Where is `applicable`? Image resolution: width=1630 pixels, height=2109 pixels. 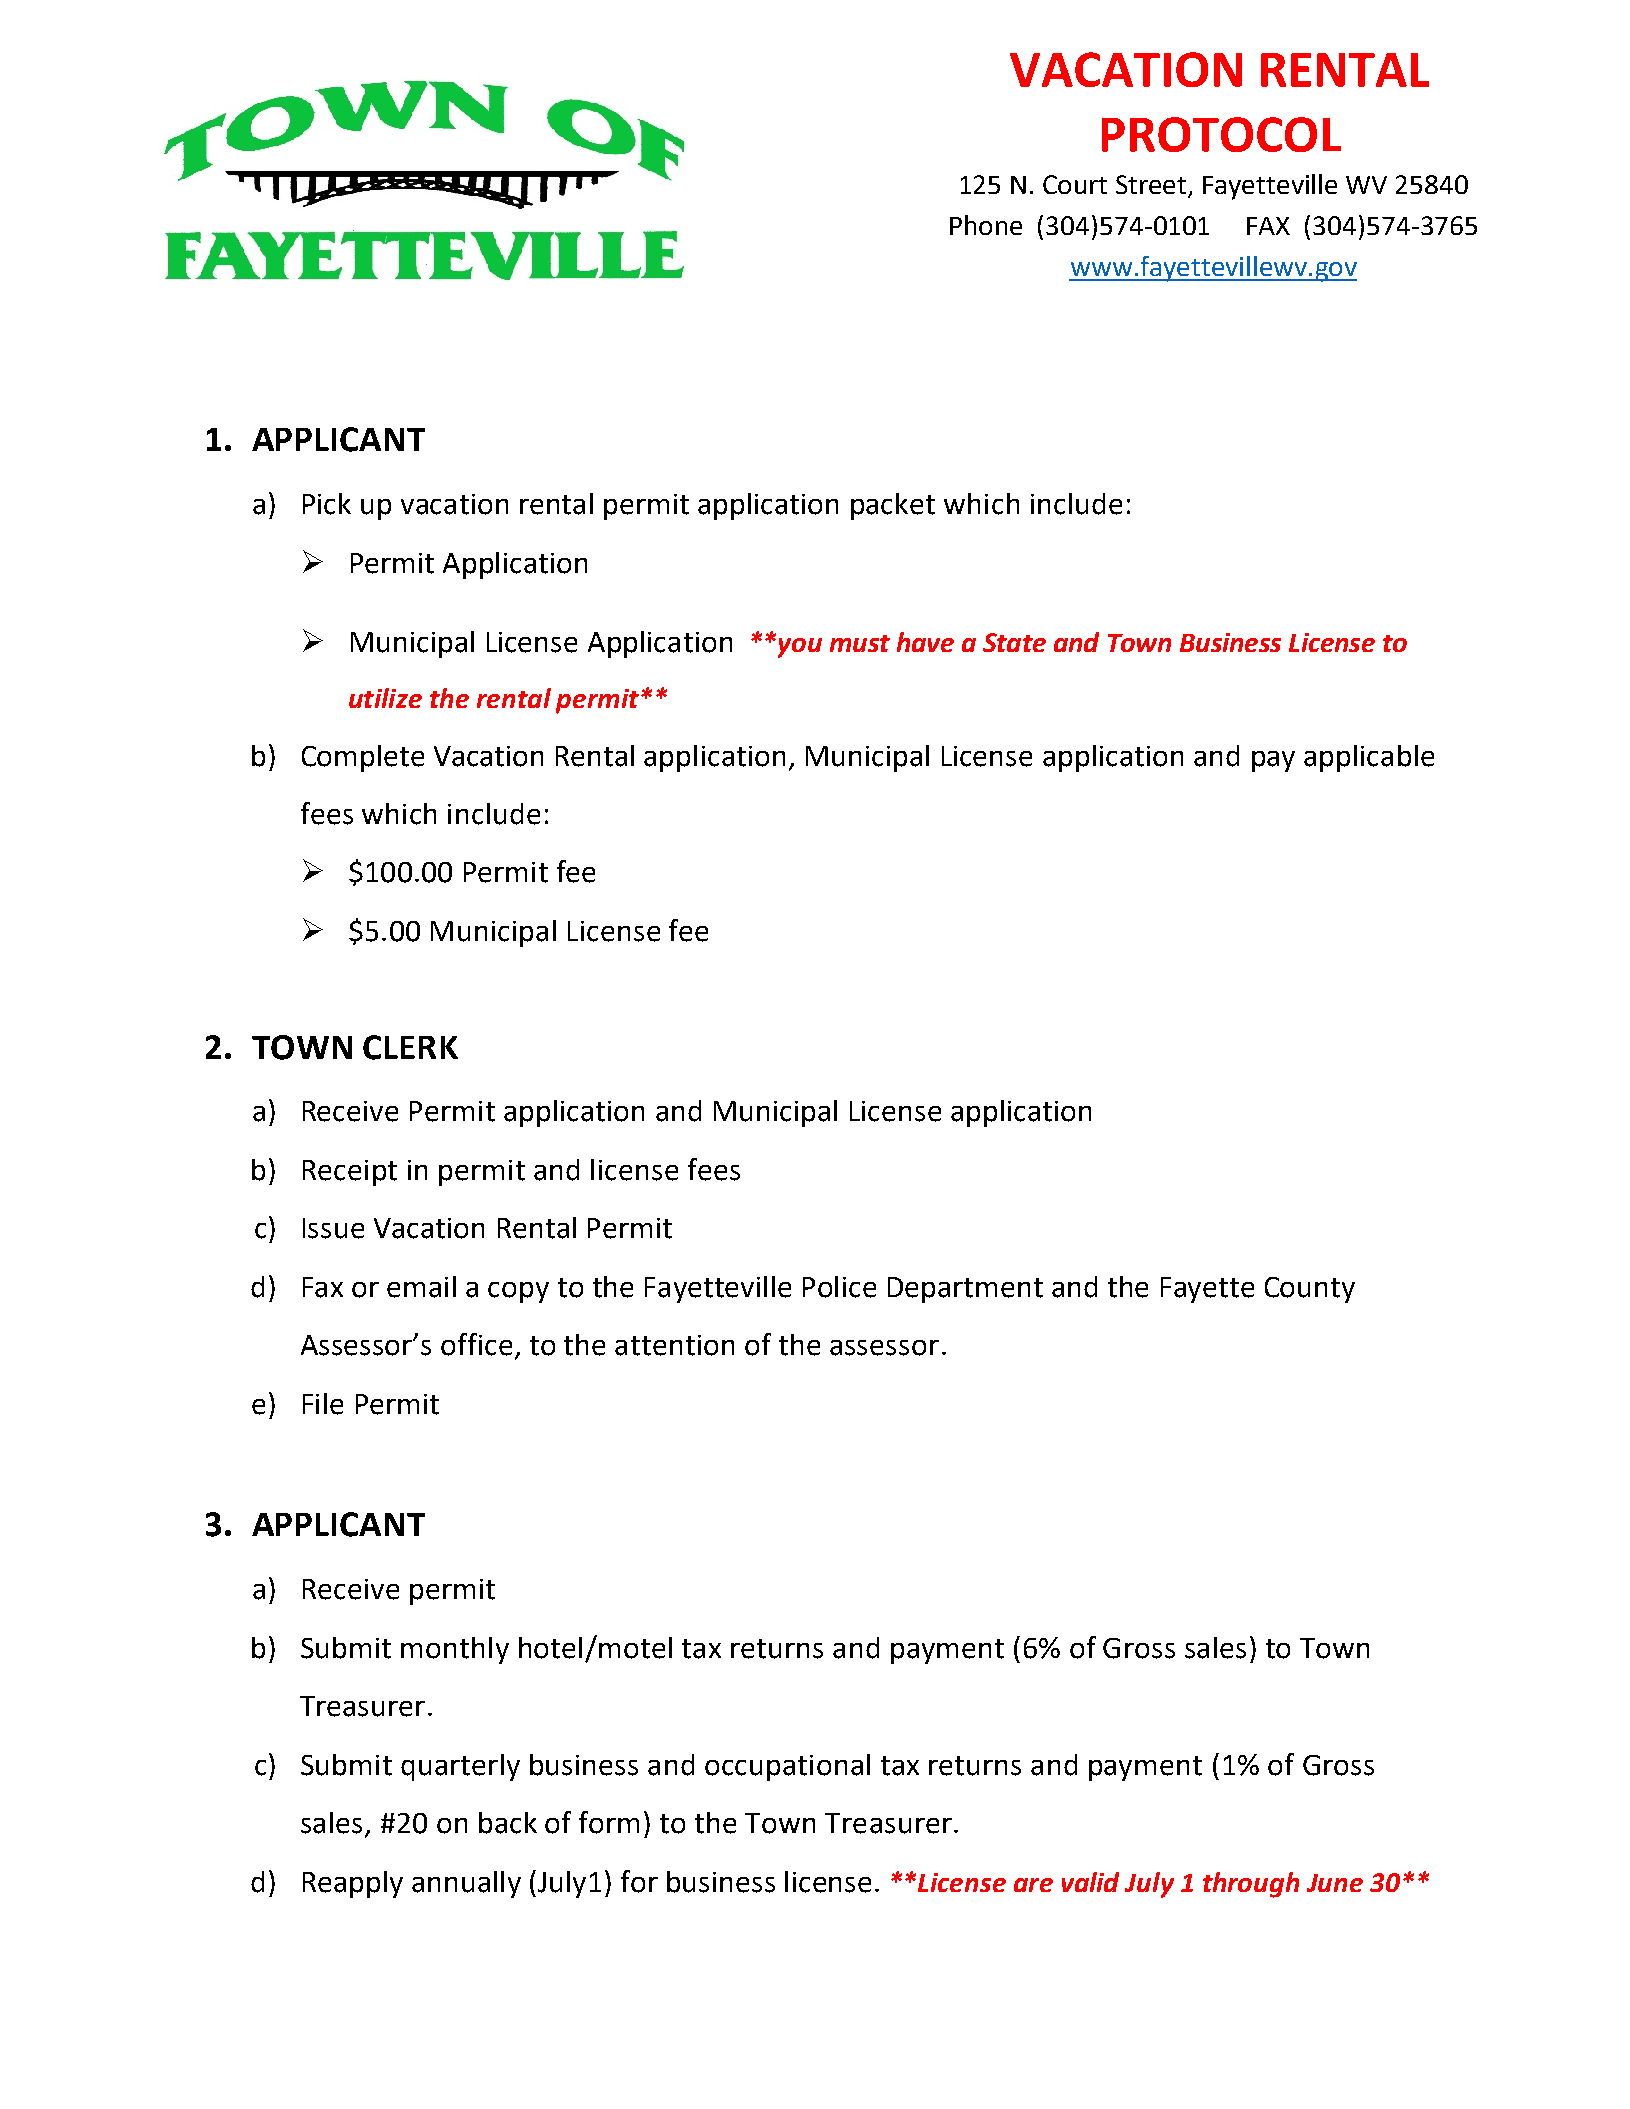
applicable is located at coordinates (1369, 758).
